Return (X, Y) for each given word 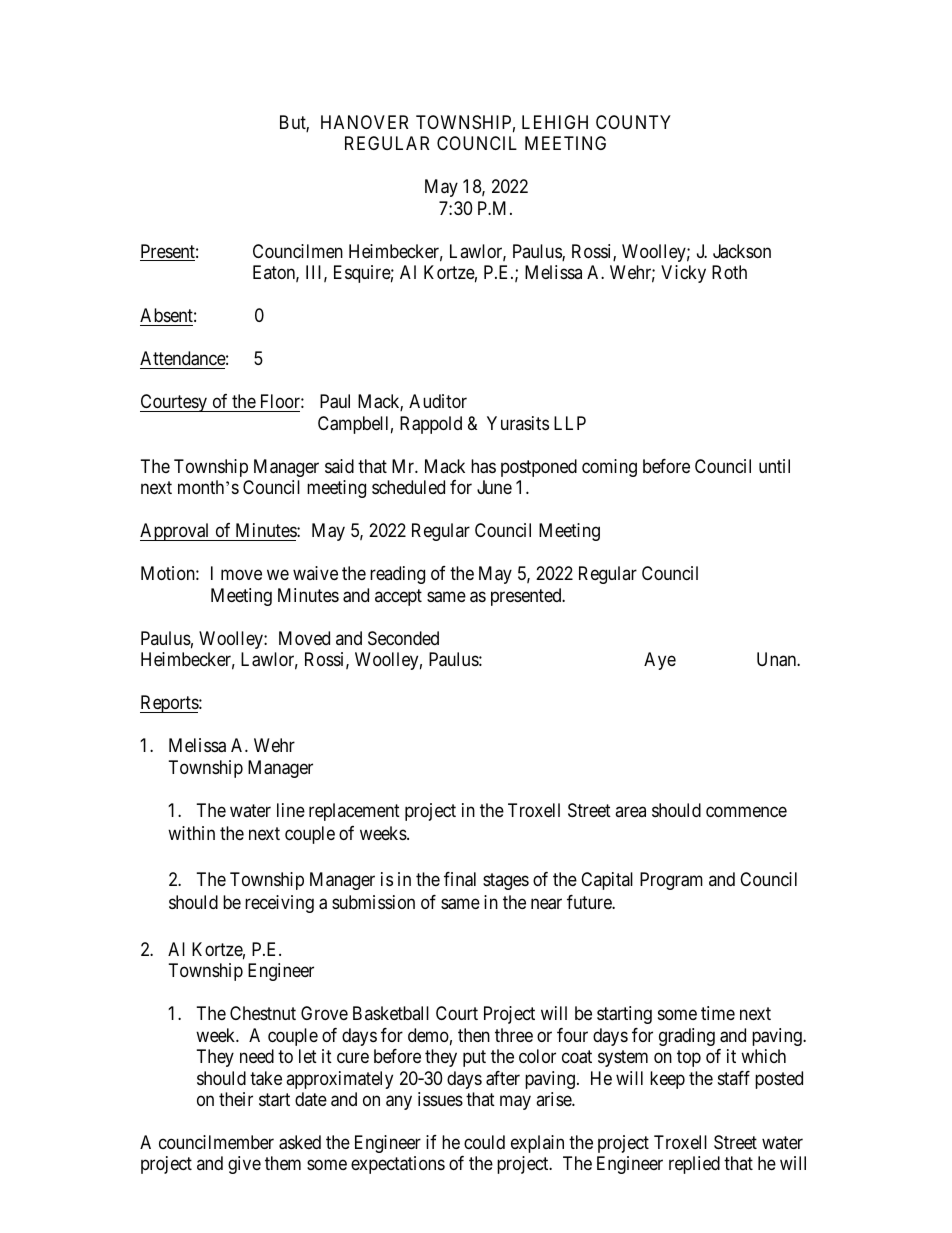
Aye (660, 661)
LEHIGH (555, 122)
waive (315, 573)
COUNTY (633, 122)
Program (671, 881)
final (460, 879)
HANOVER (364, 122)
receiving (279, 904)
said (339, 466)
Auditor (438, 401)
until (774, 466)
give (244, 1165)
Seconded (403, 638)
